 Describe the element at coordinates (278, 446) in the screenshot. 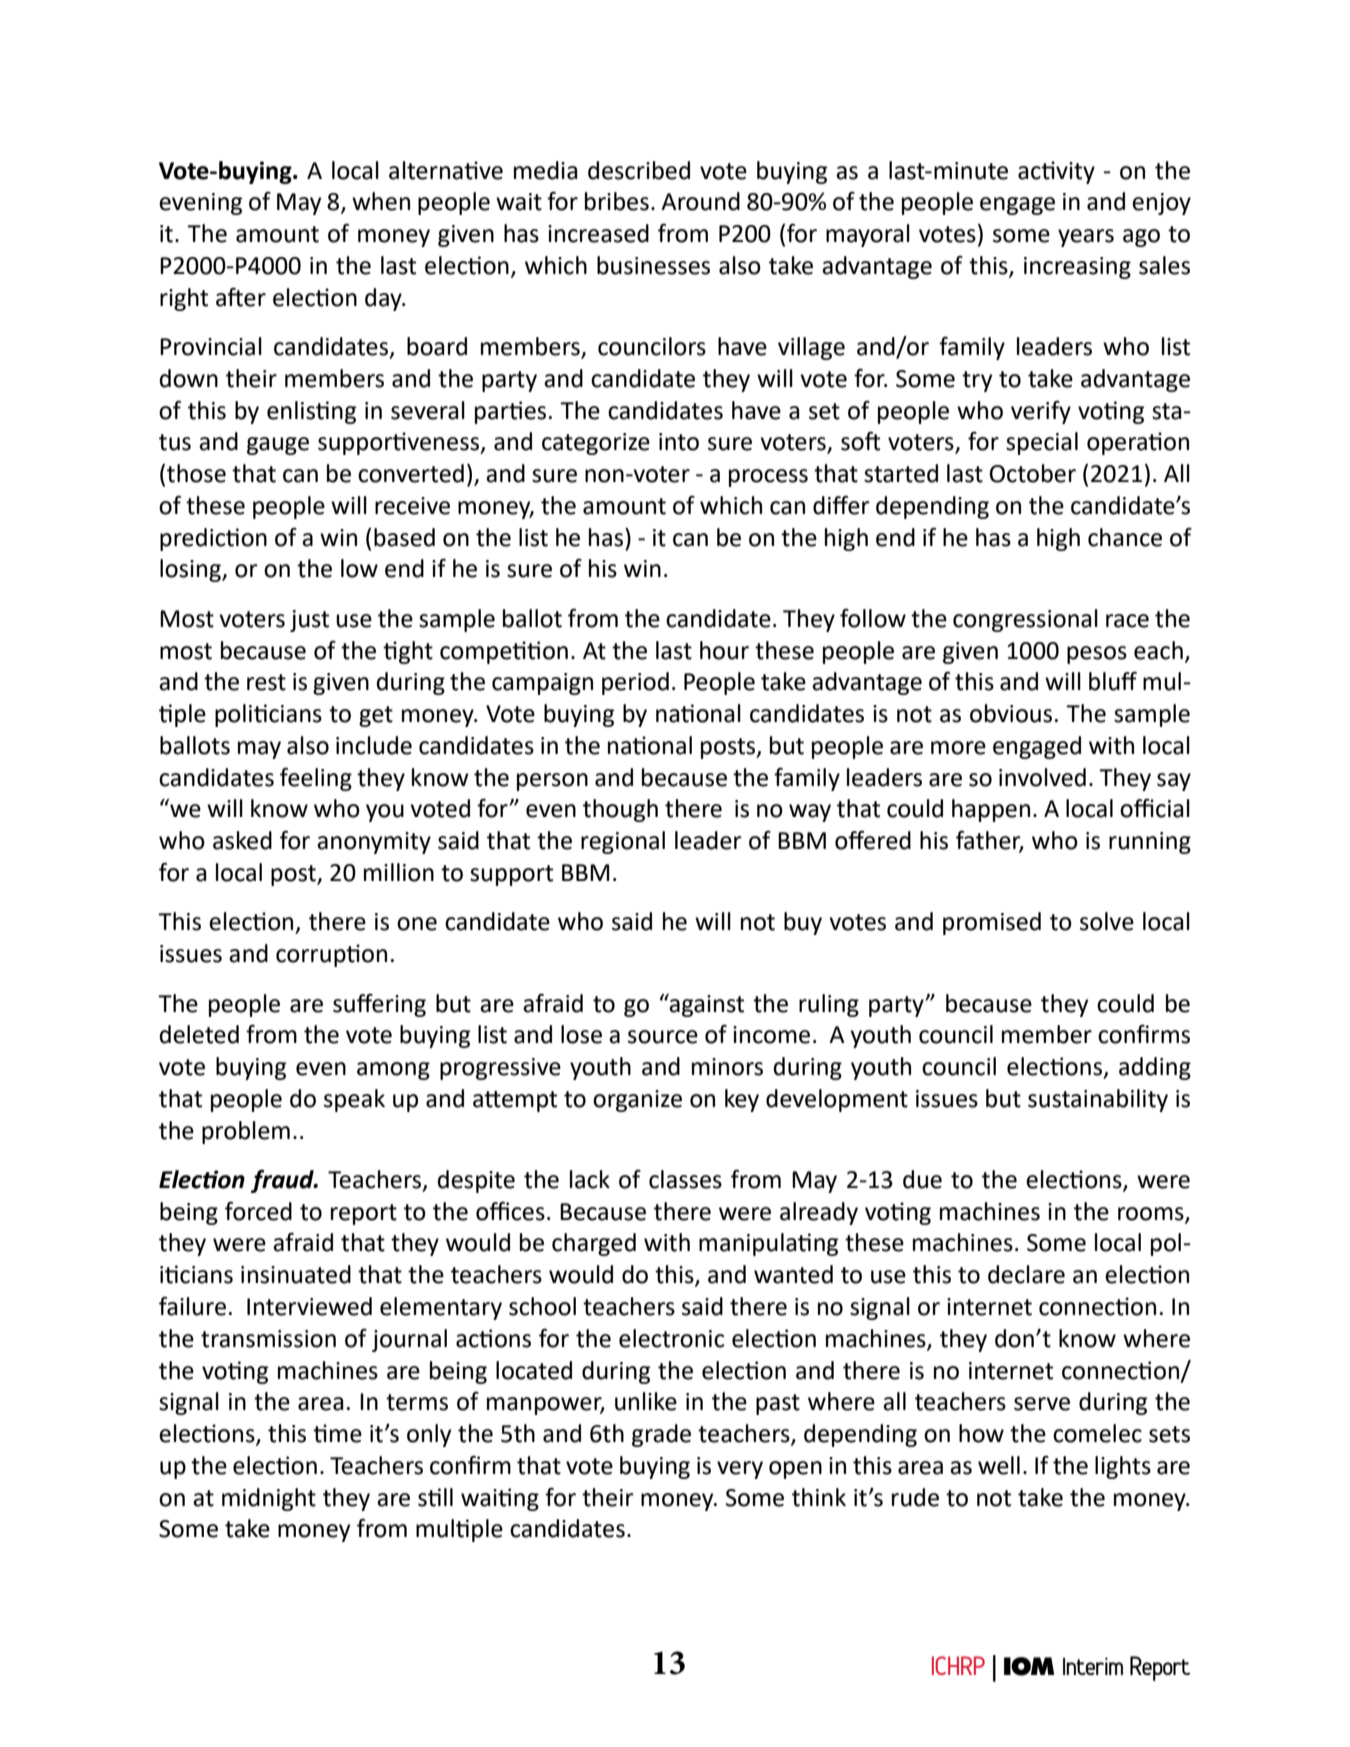

I see `gauge` at that location.
